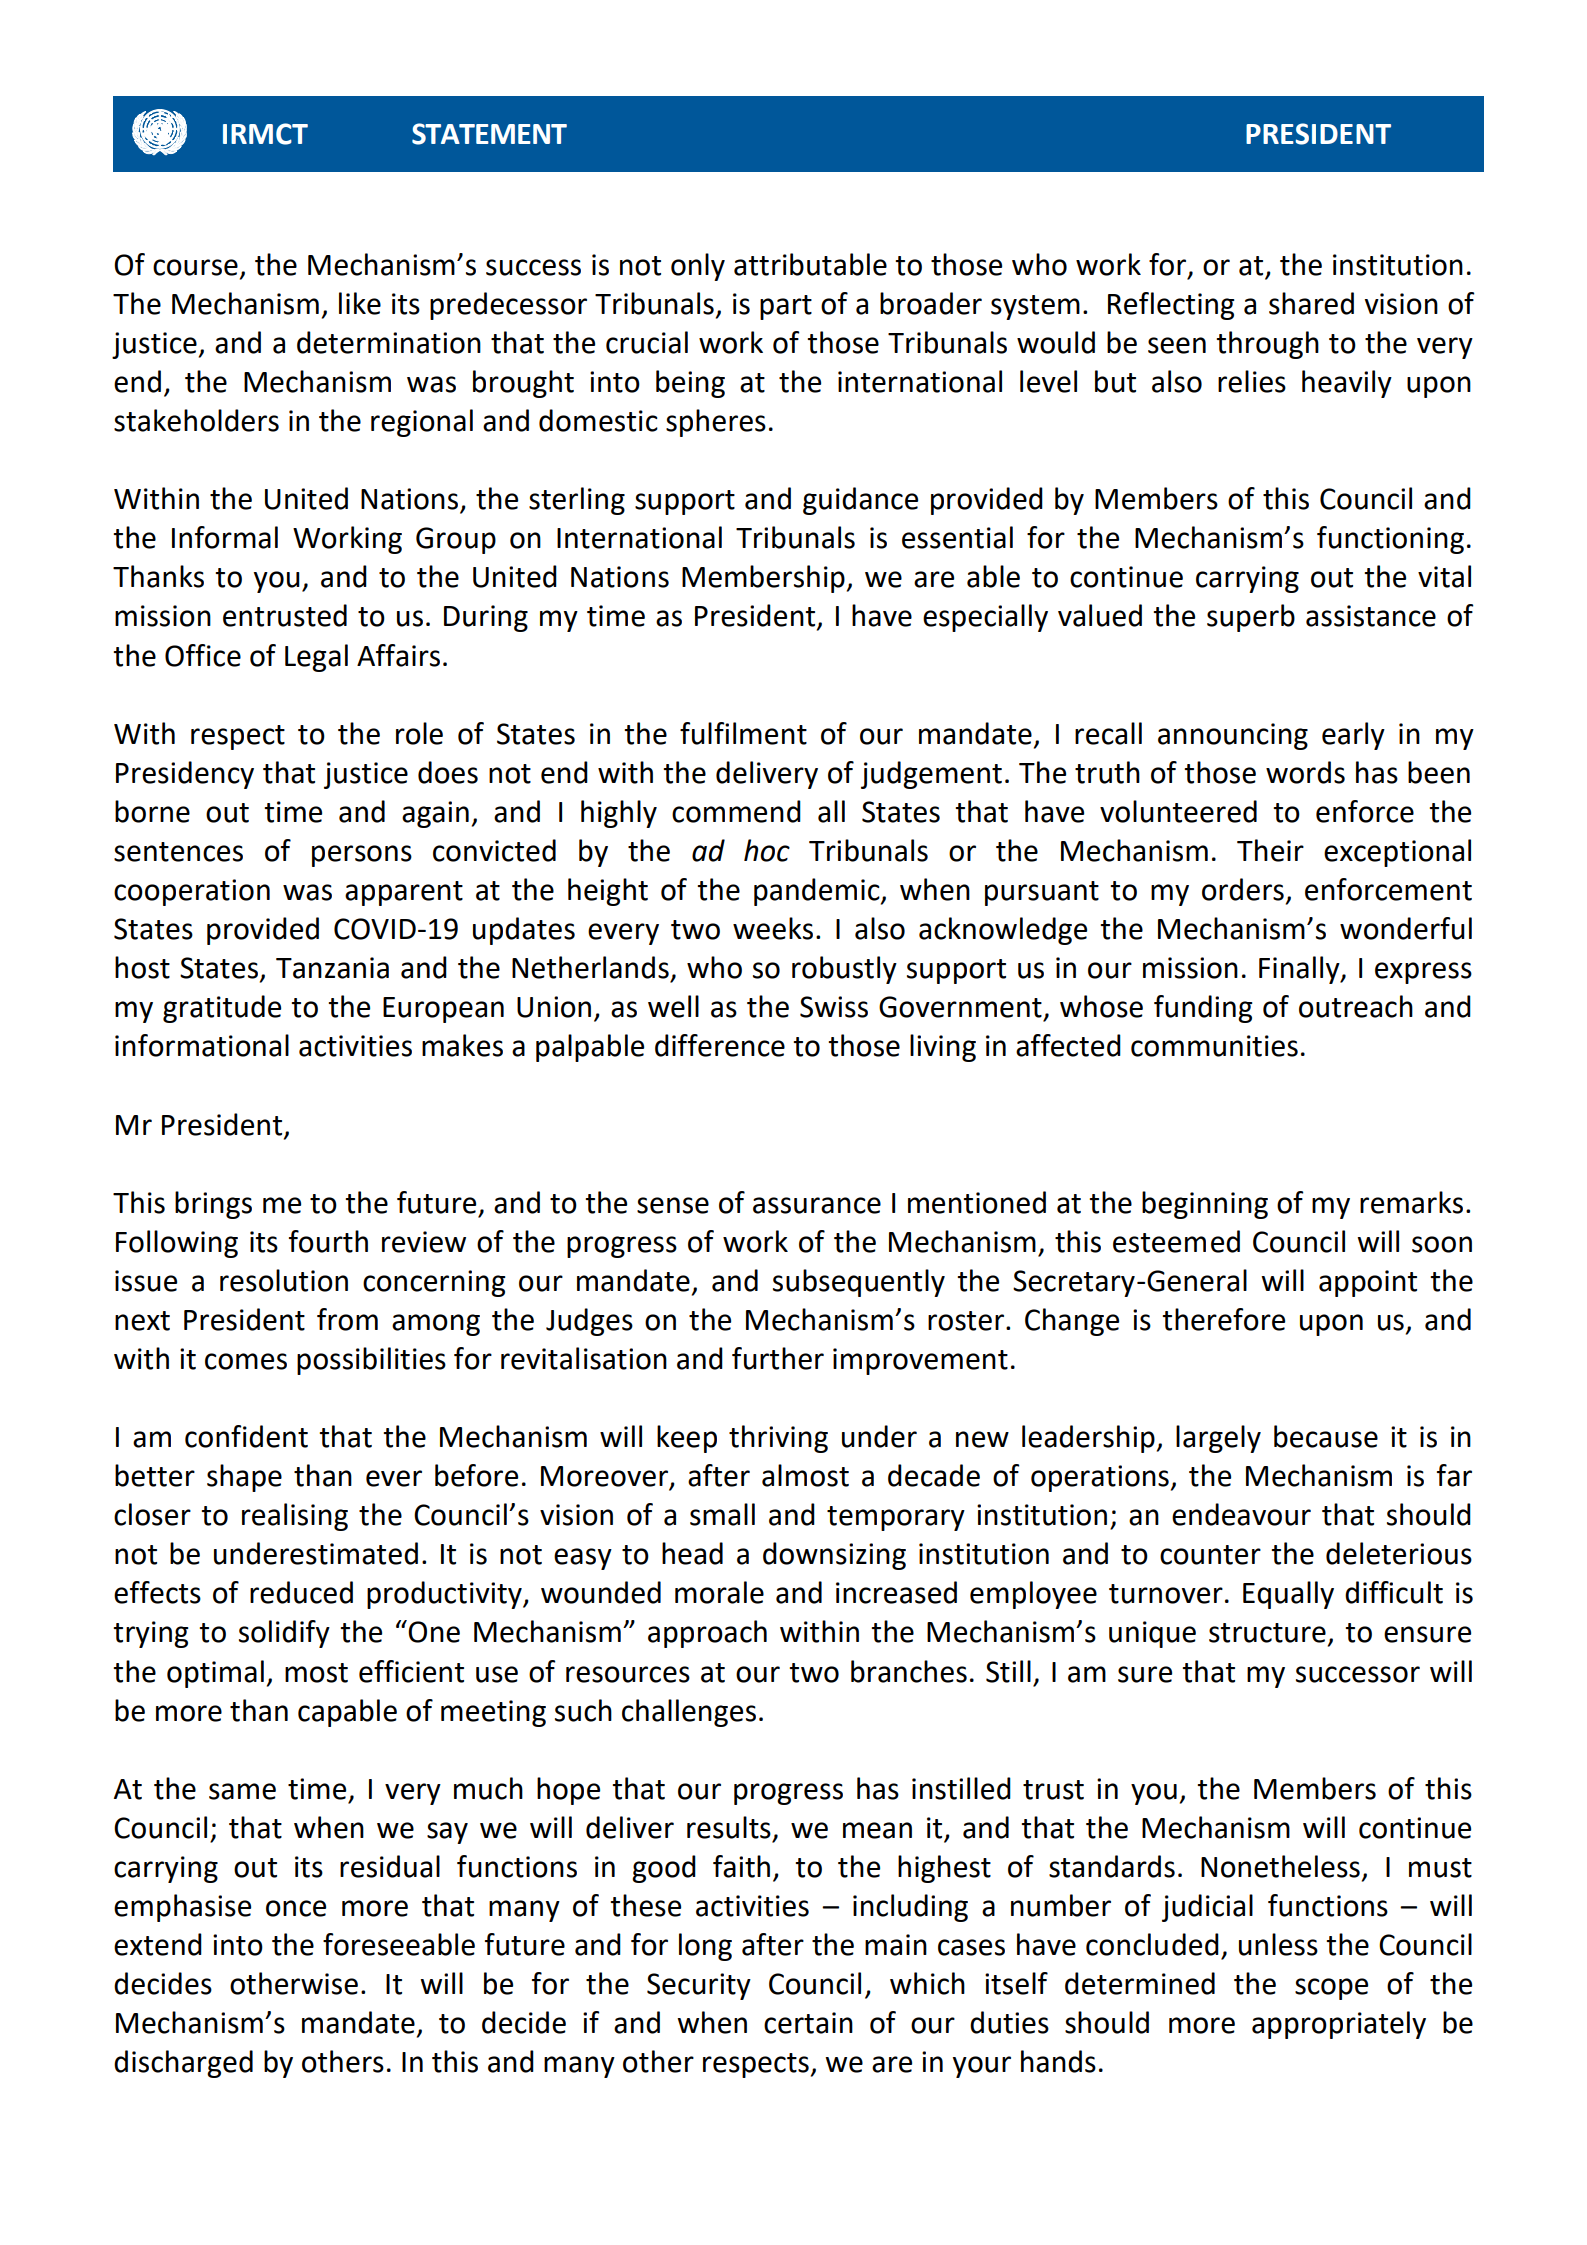 Image resolution: width=1587 pixels, height=2245 pixels. Describe the element at coordinates (1331, 1989) in the screenshot. I see `scope` at that location.
